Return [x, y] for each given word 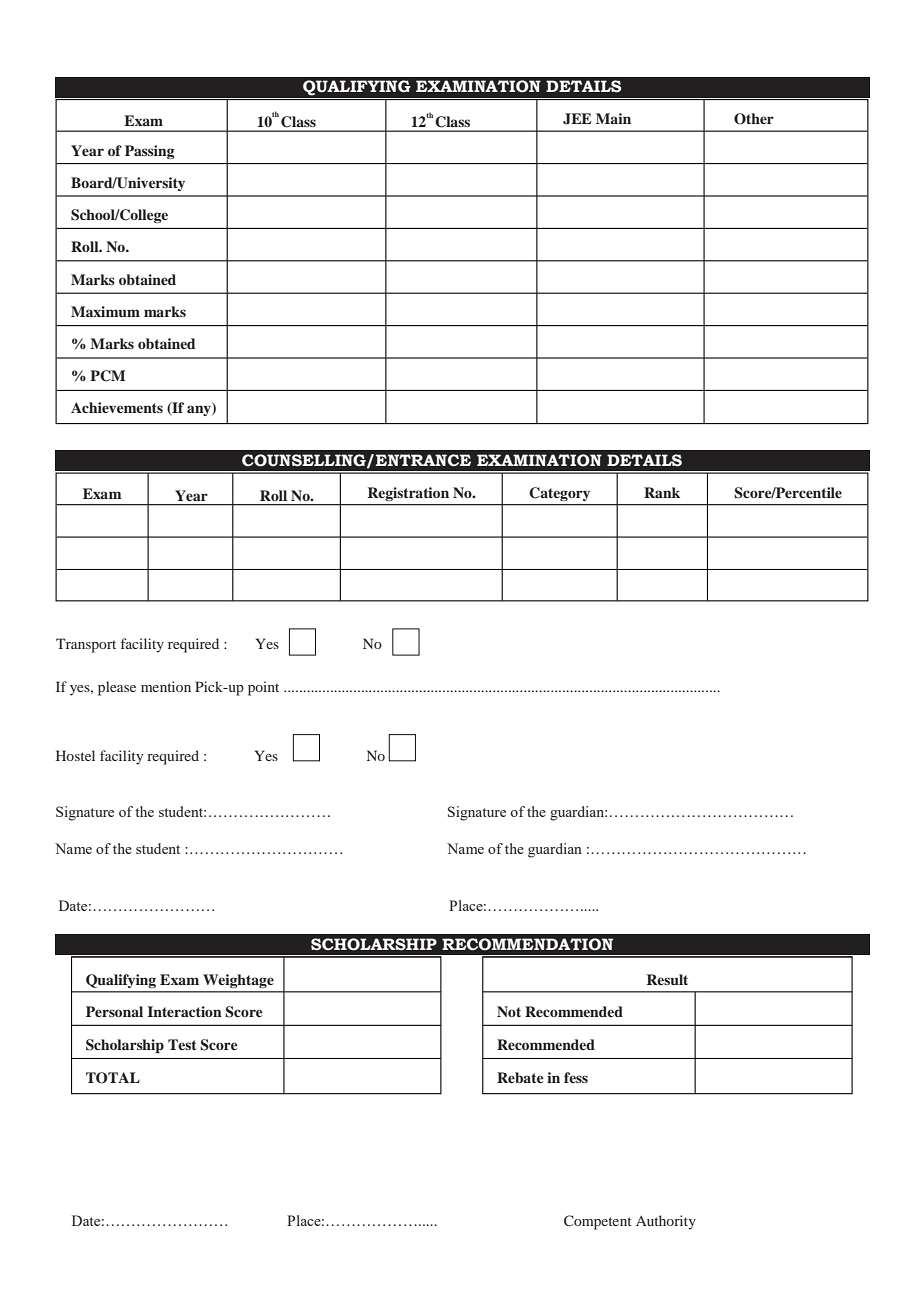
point [263, 688]
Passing [149, 152]
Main [613, 118]
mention [166, 686]
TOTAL [113, 1078]
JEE [577, 119]
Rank [662, 492]
